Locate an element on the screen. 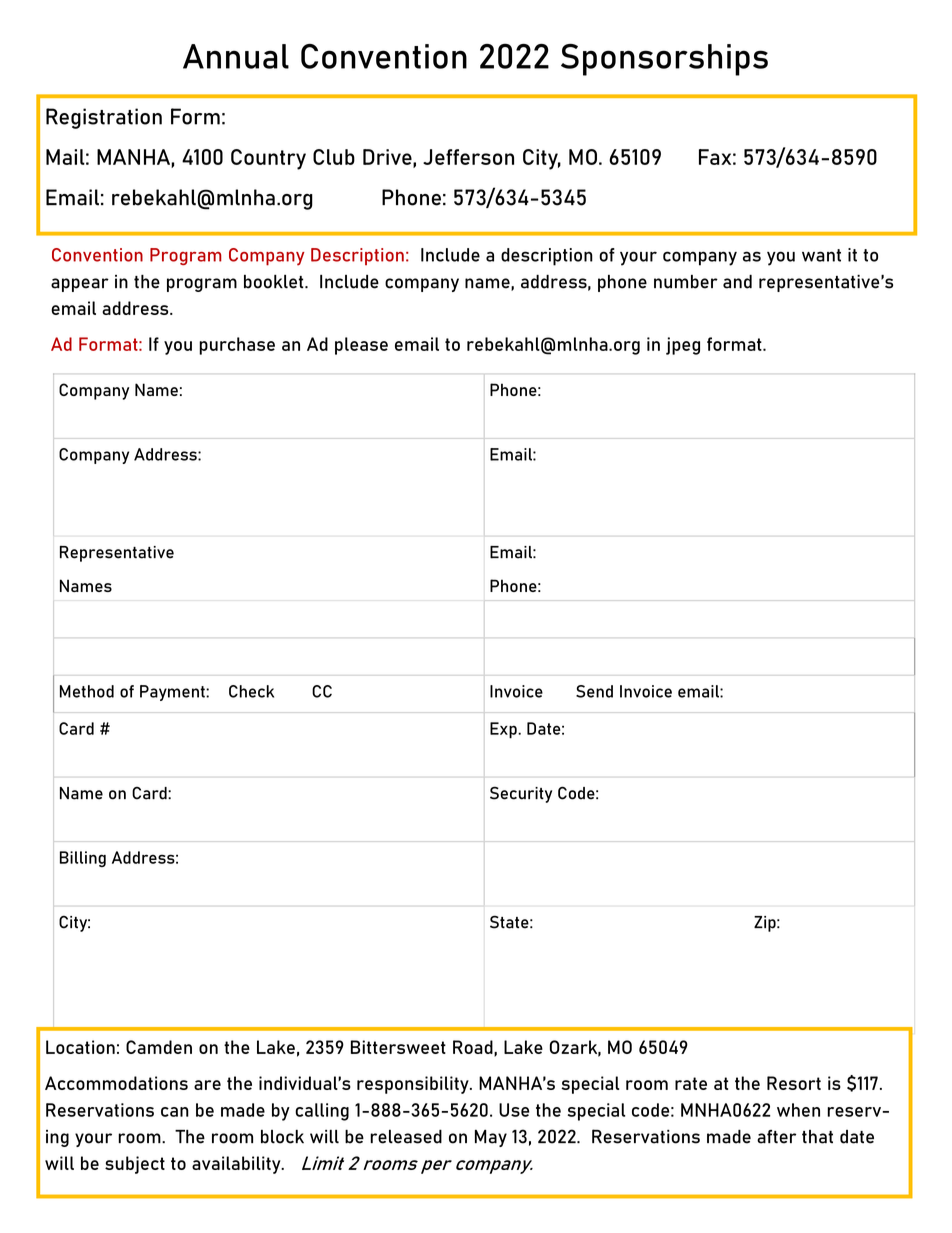 The image size is (952, 1233). Sponsorships is located at coordinates (664, 60).
